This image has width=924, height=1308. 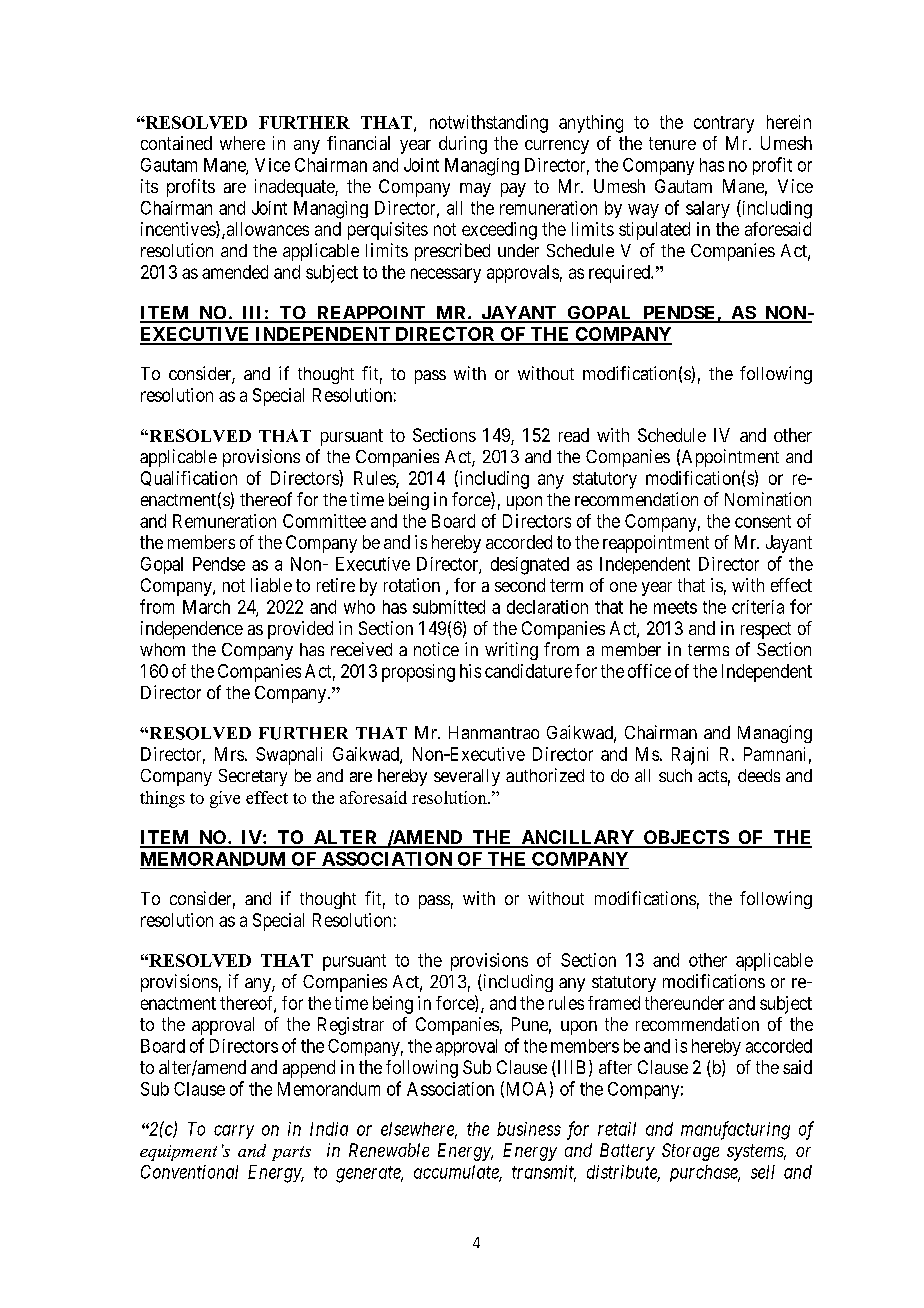 What do you see at coordinates (724, 124) in the image?
I see `contrary` at bounding box center [724, 124].
